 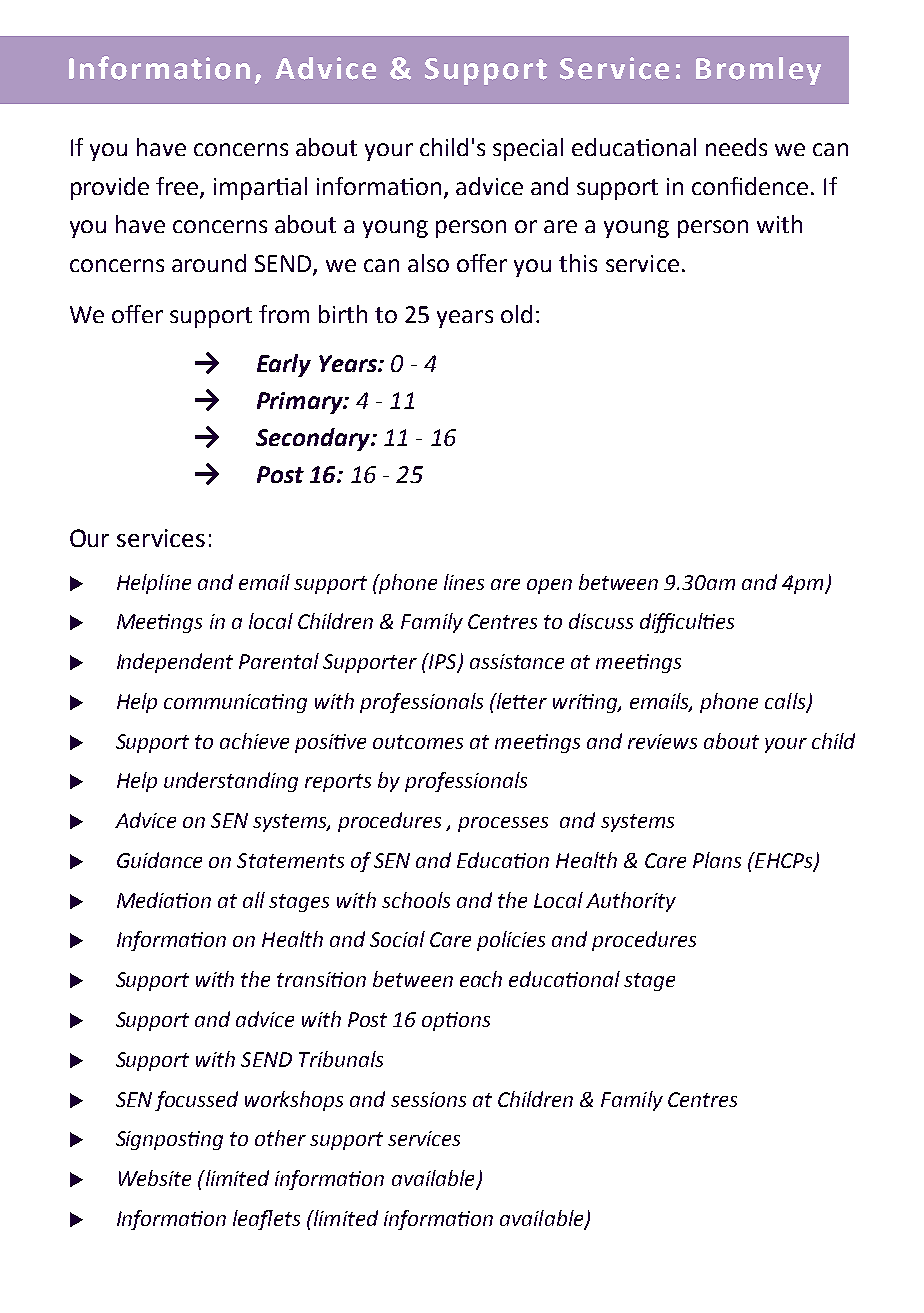 What do you see at coordinates (260, 188) in the document?
I see `impartial` at bounding box center [260, 188].
